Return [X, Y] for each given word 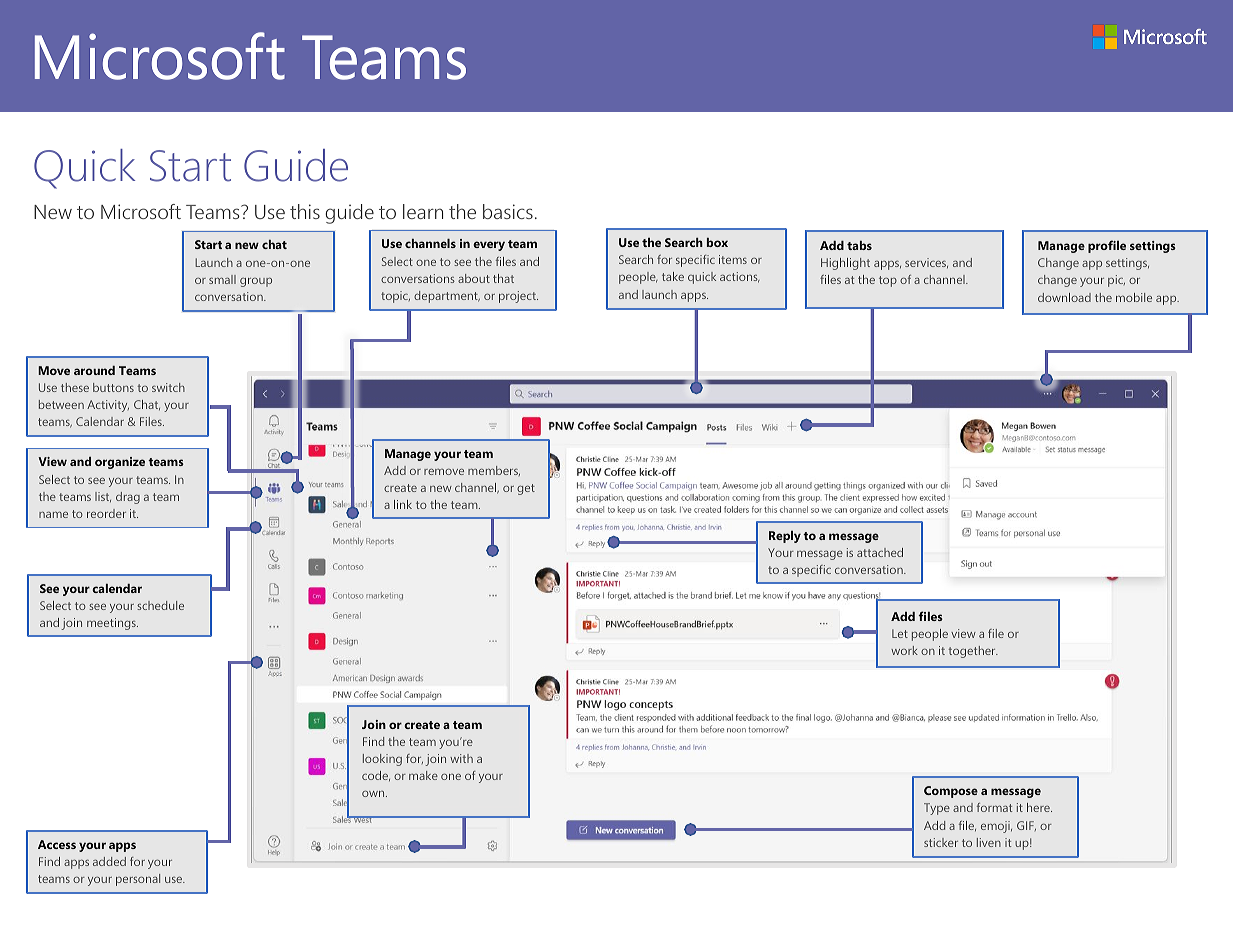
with [461, 758]
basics [508, 211]
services [926, 263]
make [423, 775]
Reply [785, 537]
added [109, 861]
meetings [112, 624]
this [305, 211]
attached [880, 552]
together [973, 652]
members [494, 471]
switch [168, 387]
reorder [106, 513]
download [1064, 297]
